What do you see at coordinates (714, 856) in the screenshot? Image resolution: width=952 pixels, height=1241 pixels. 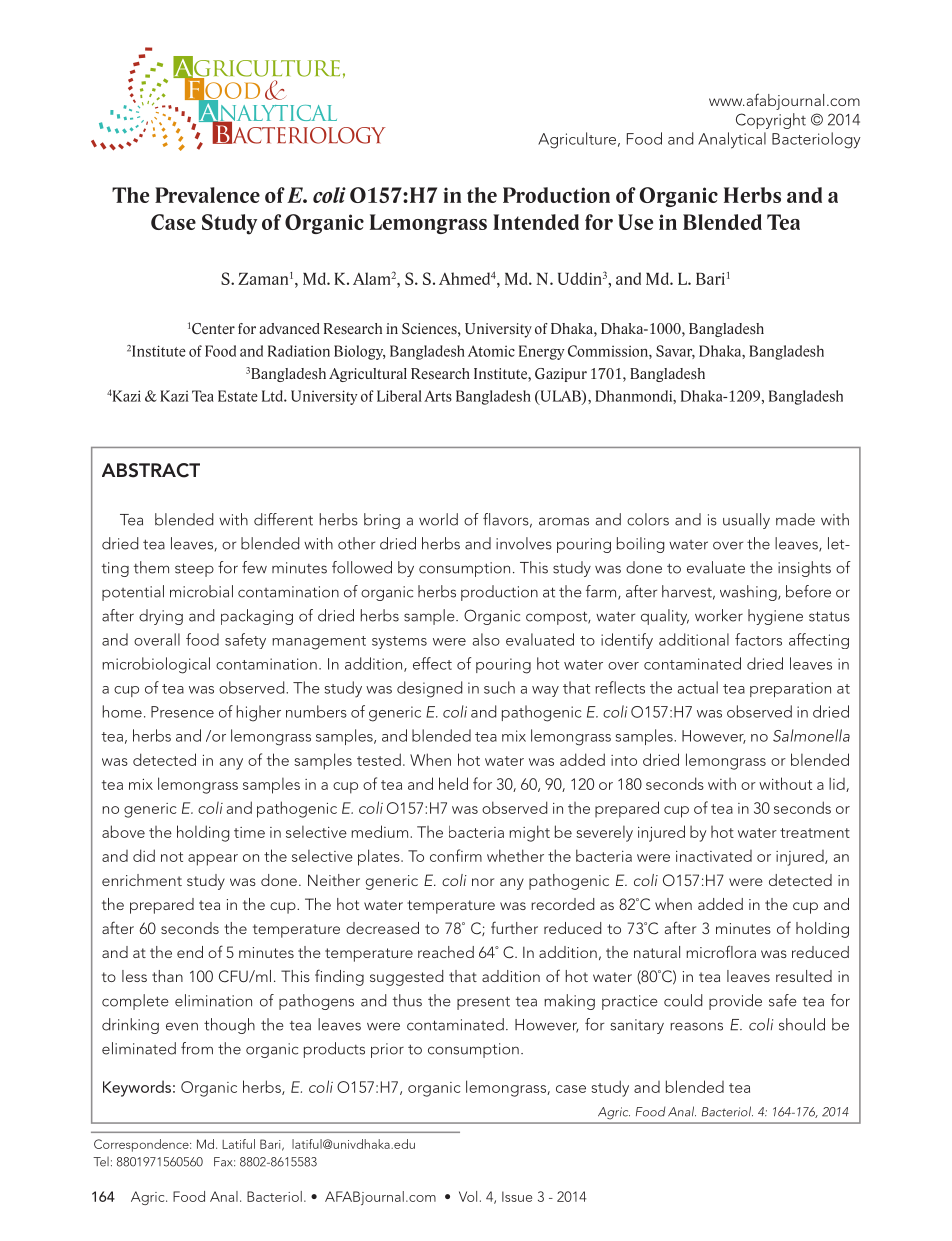 I see `inactivated` at bounding box center [714, 856].
